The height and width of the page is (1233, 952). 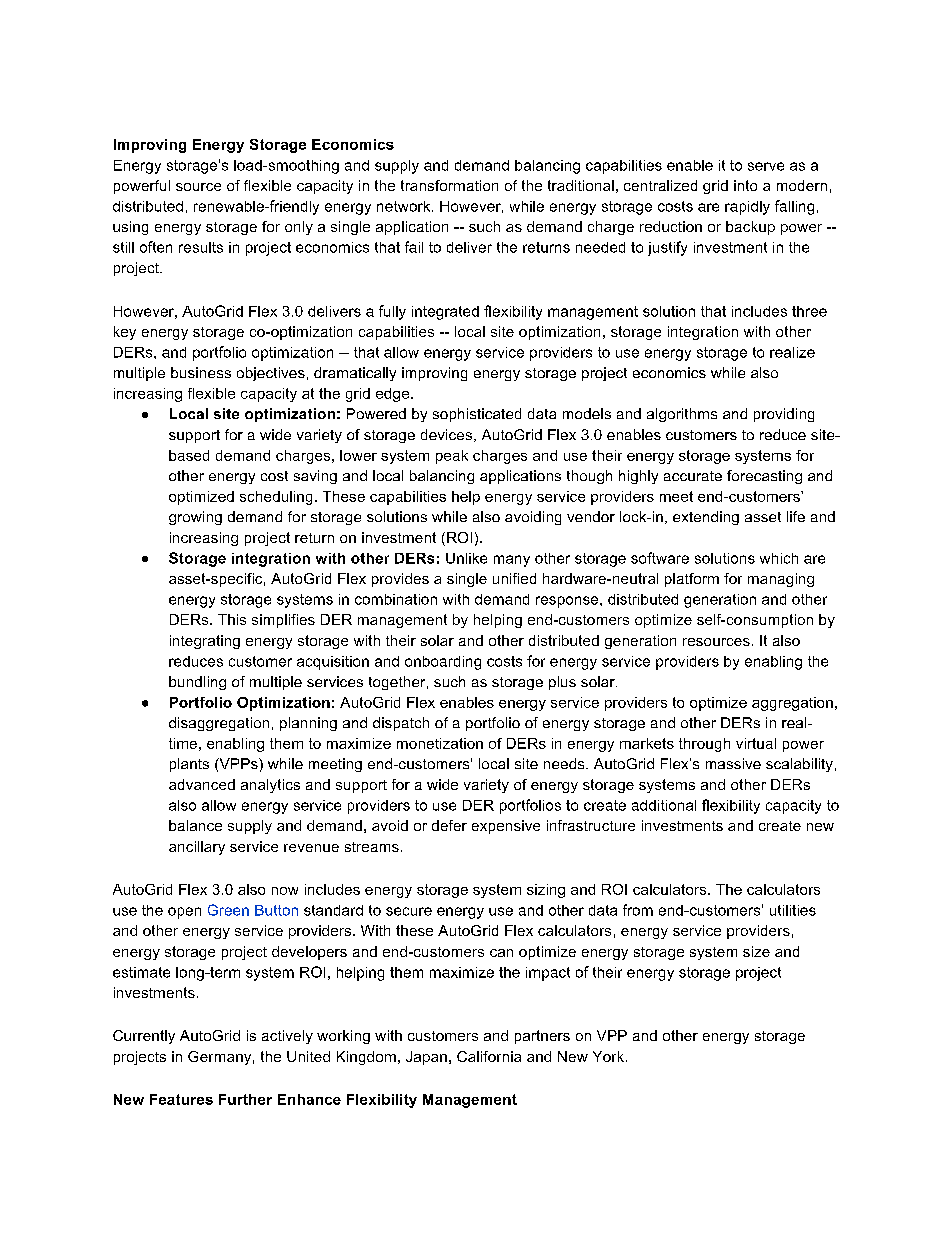 What do you see at coordinates (201, 247) in the page?
I see `results` at bounding box center [201, 247].
